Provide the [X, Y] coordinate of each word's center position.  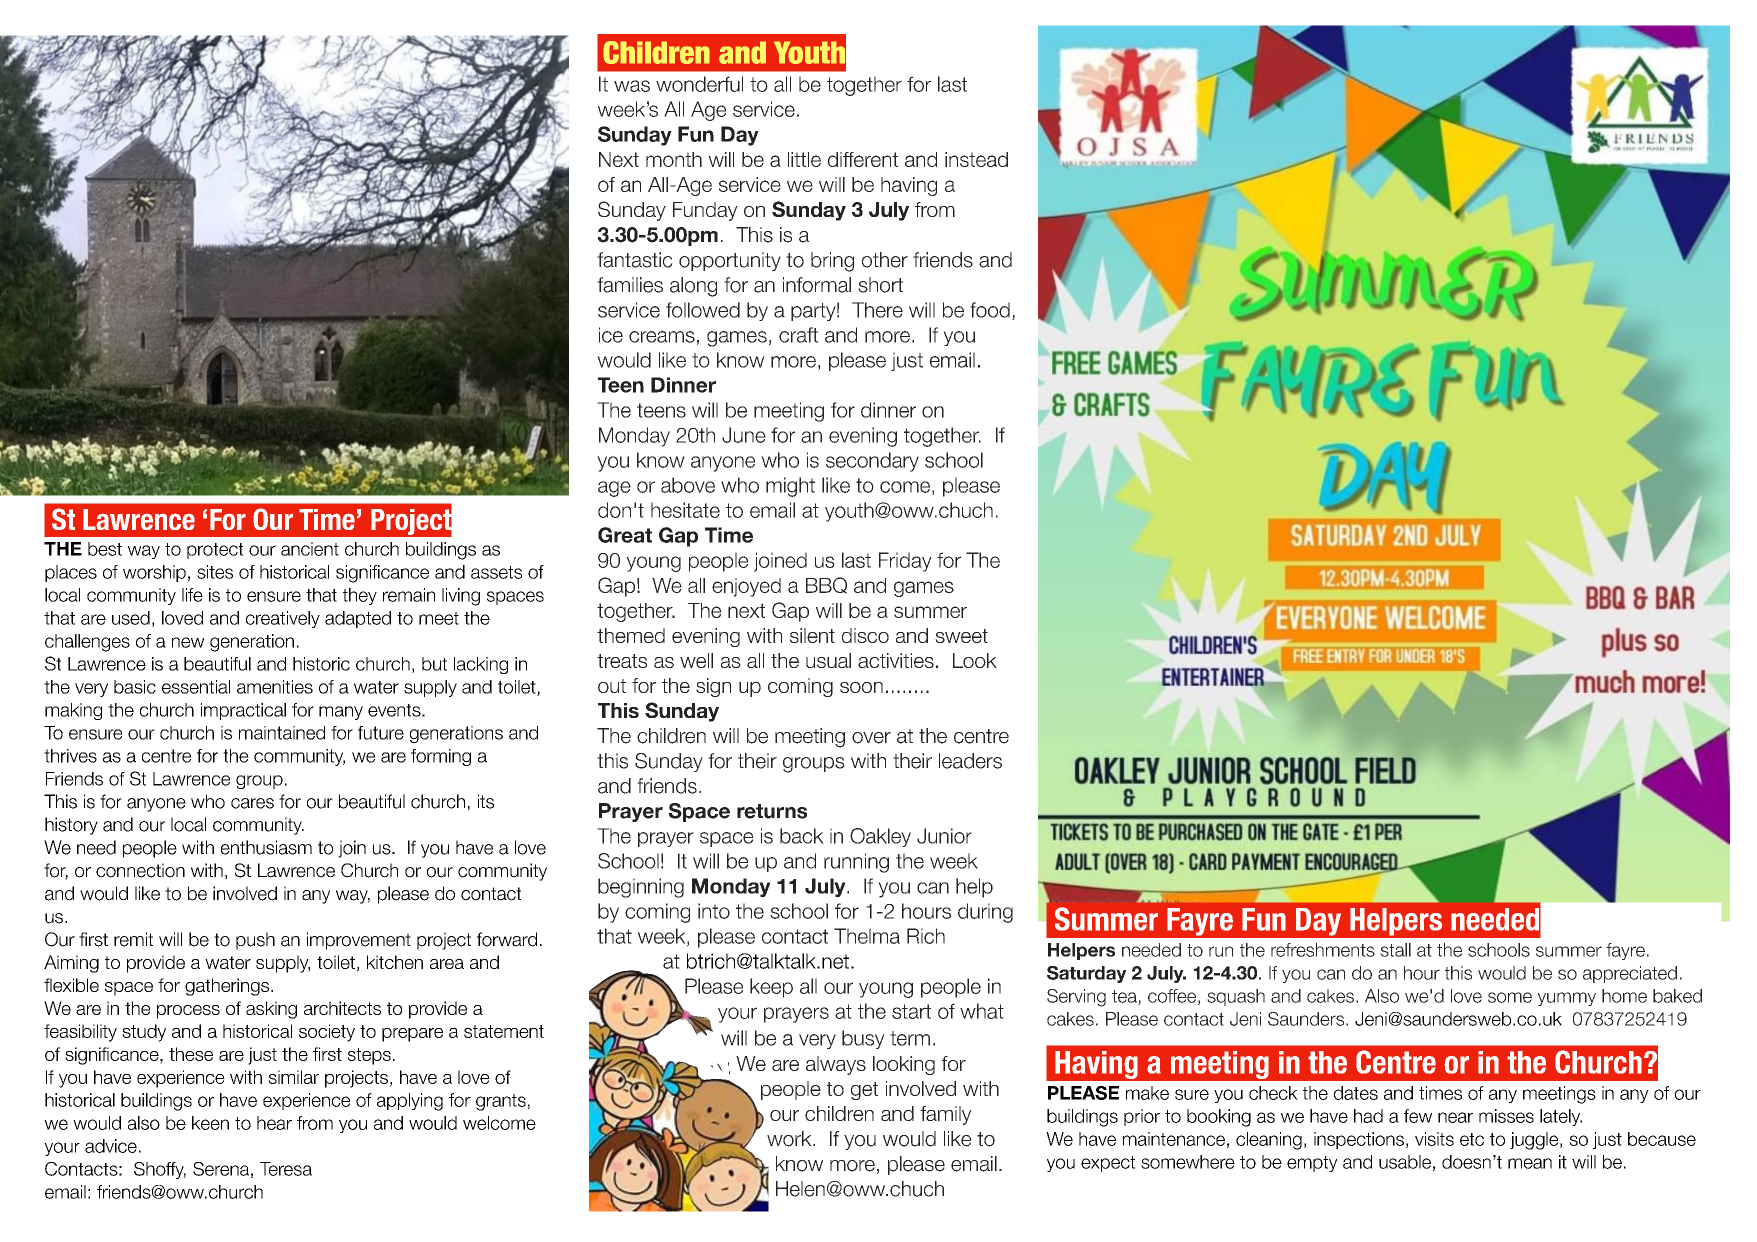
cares [252, 803]
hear [274, 1123]
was [632, 86]
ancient [310, 549]
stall [1395, 950]
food [990, 310]
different [863, 159]
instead [976, 159]
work [790, 1139]
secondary [872, 462]
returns [772, 811]
